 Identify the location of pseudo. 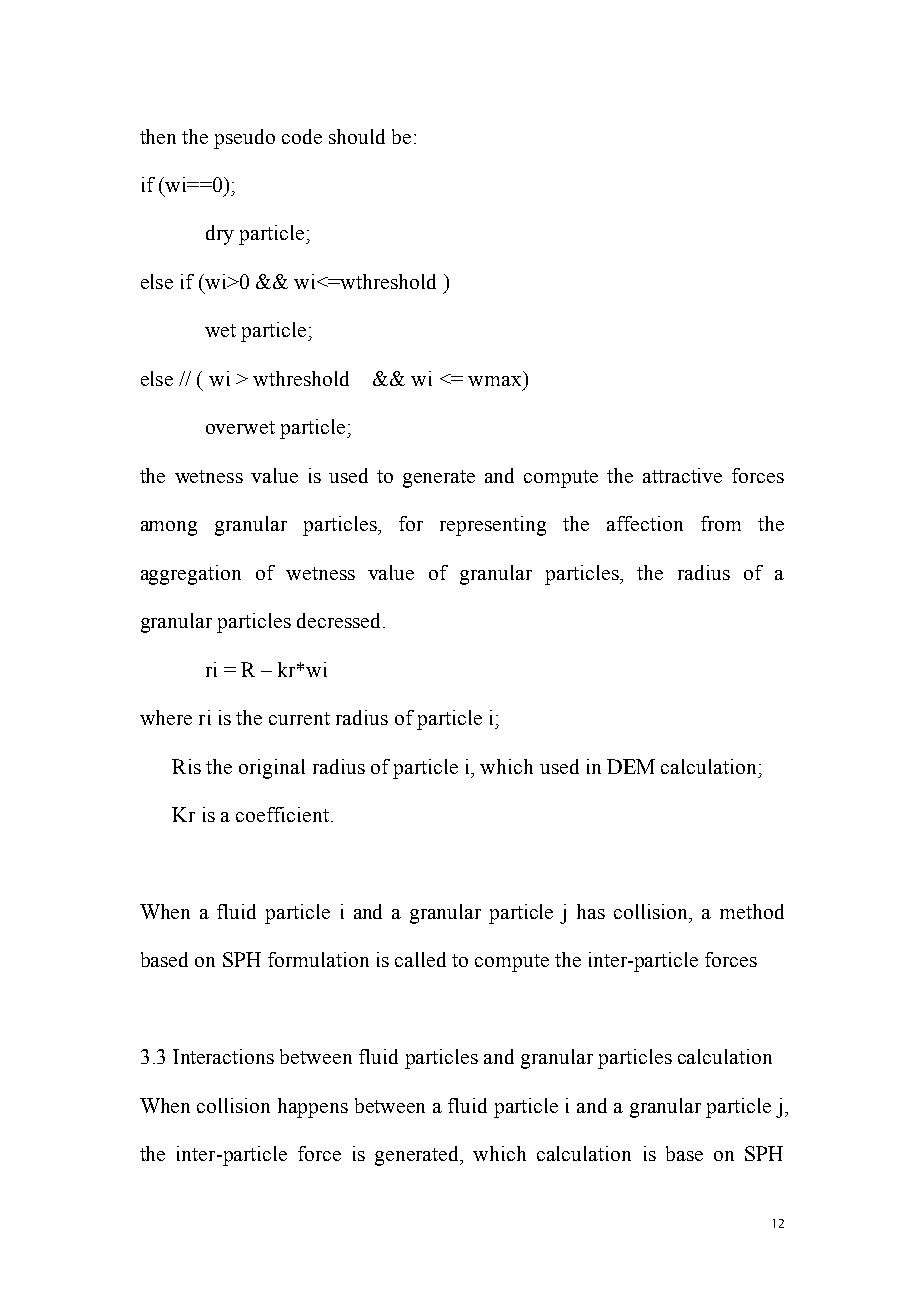
(244, 139).
